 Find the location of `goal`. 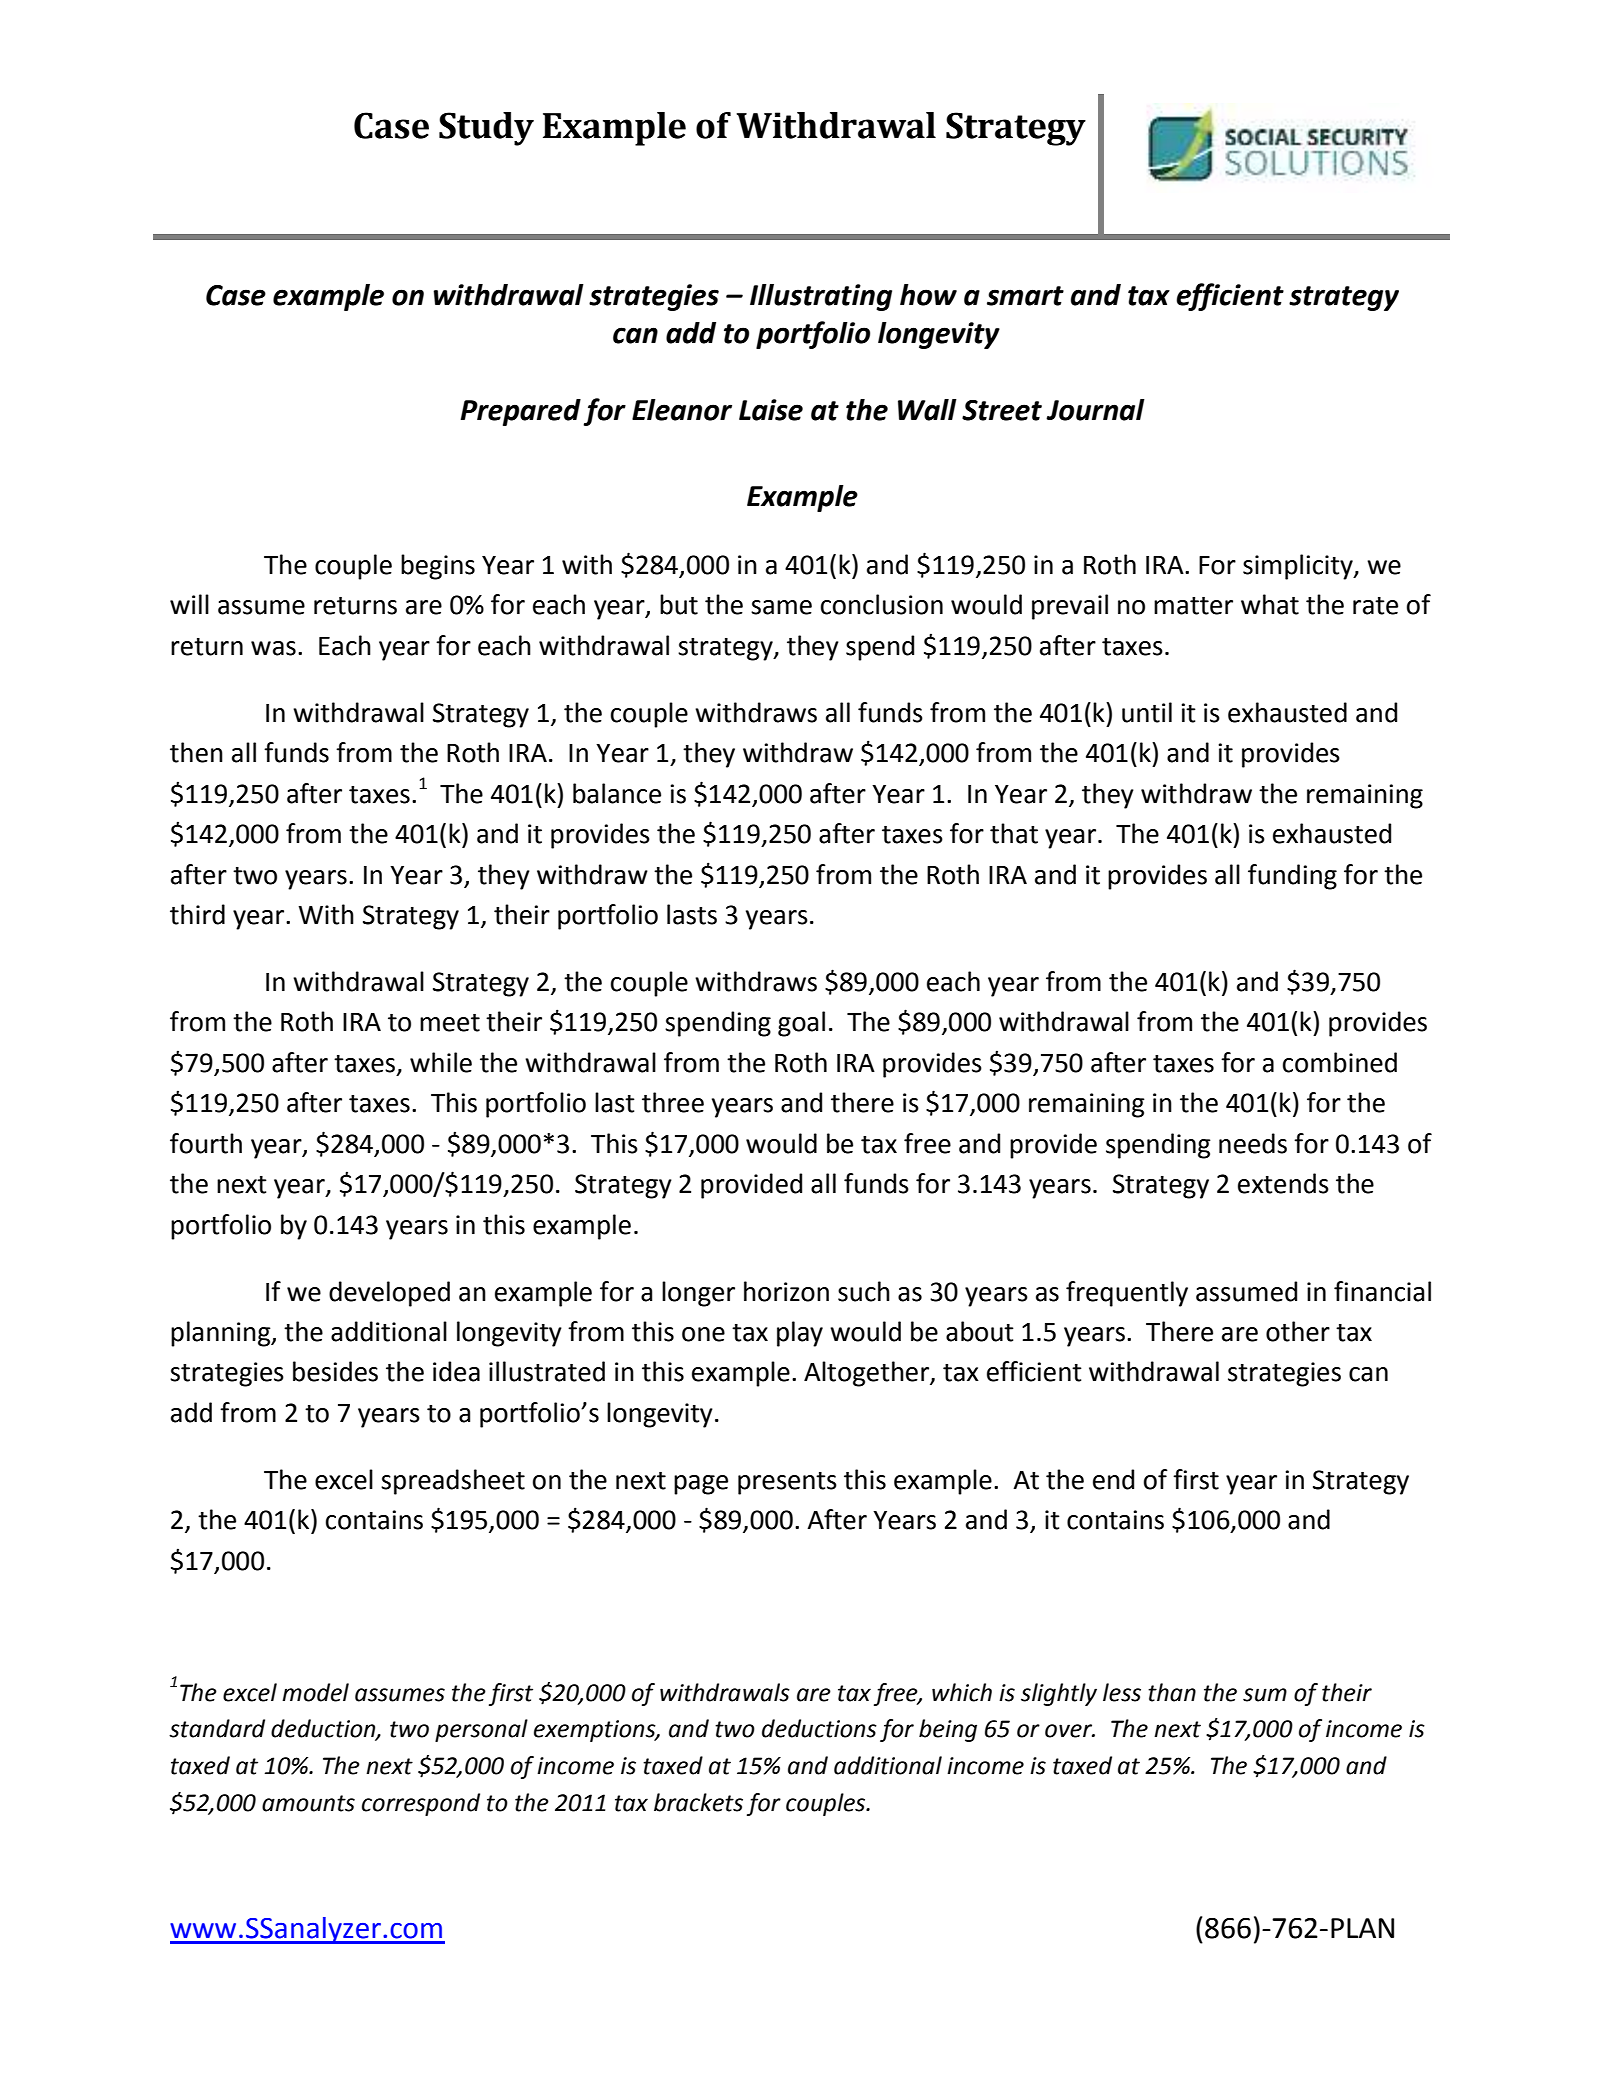

goal is located at coordinates (801, 1024).
